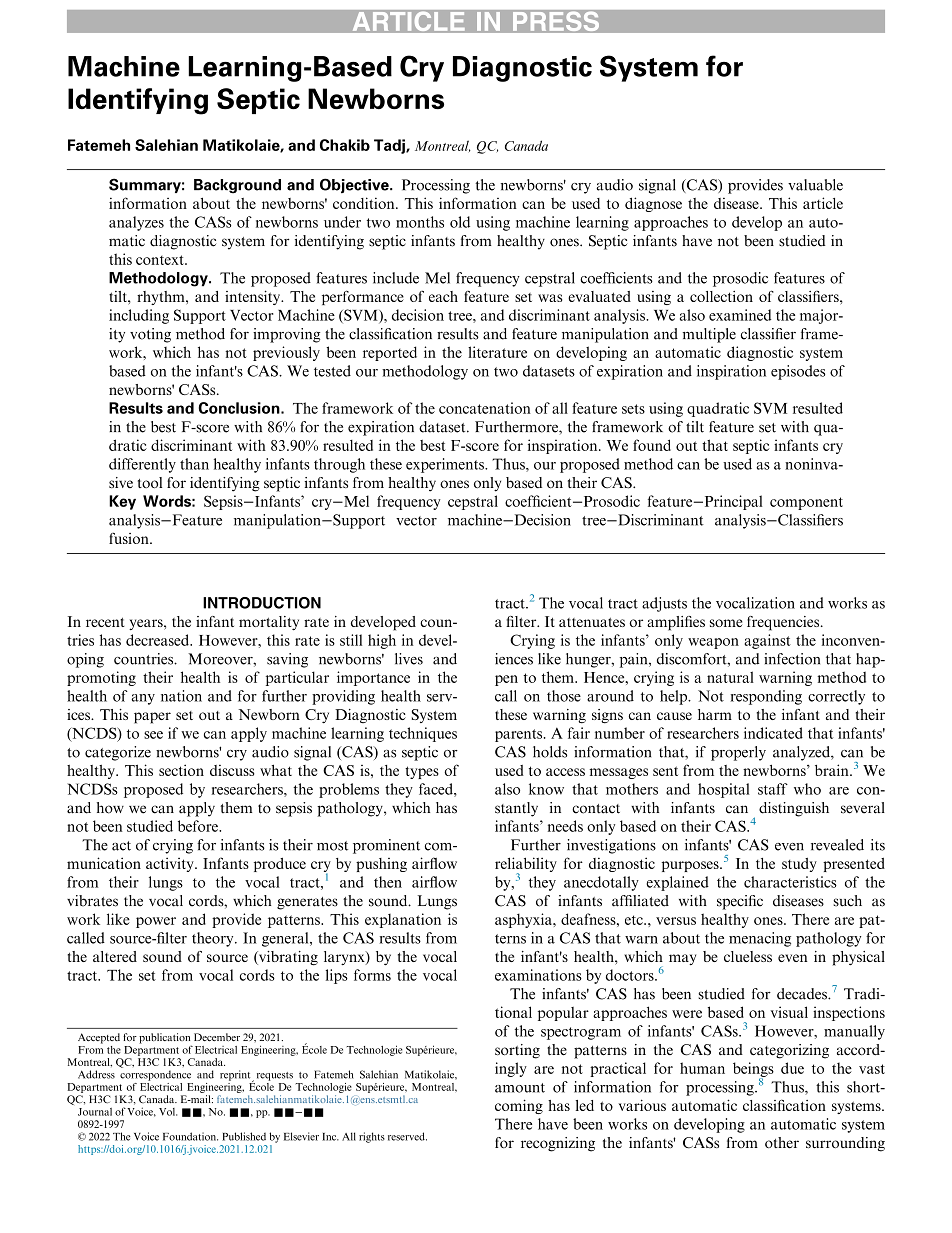  What do you see at coordinates (794, 809) in the document?
I see `distinguish` at bounding box center [794, 809].
